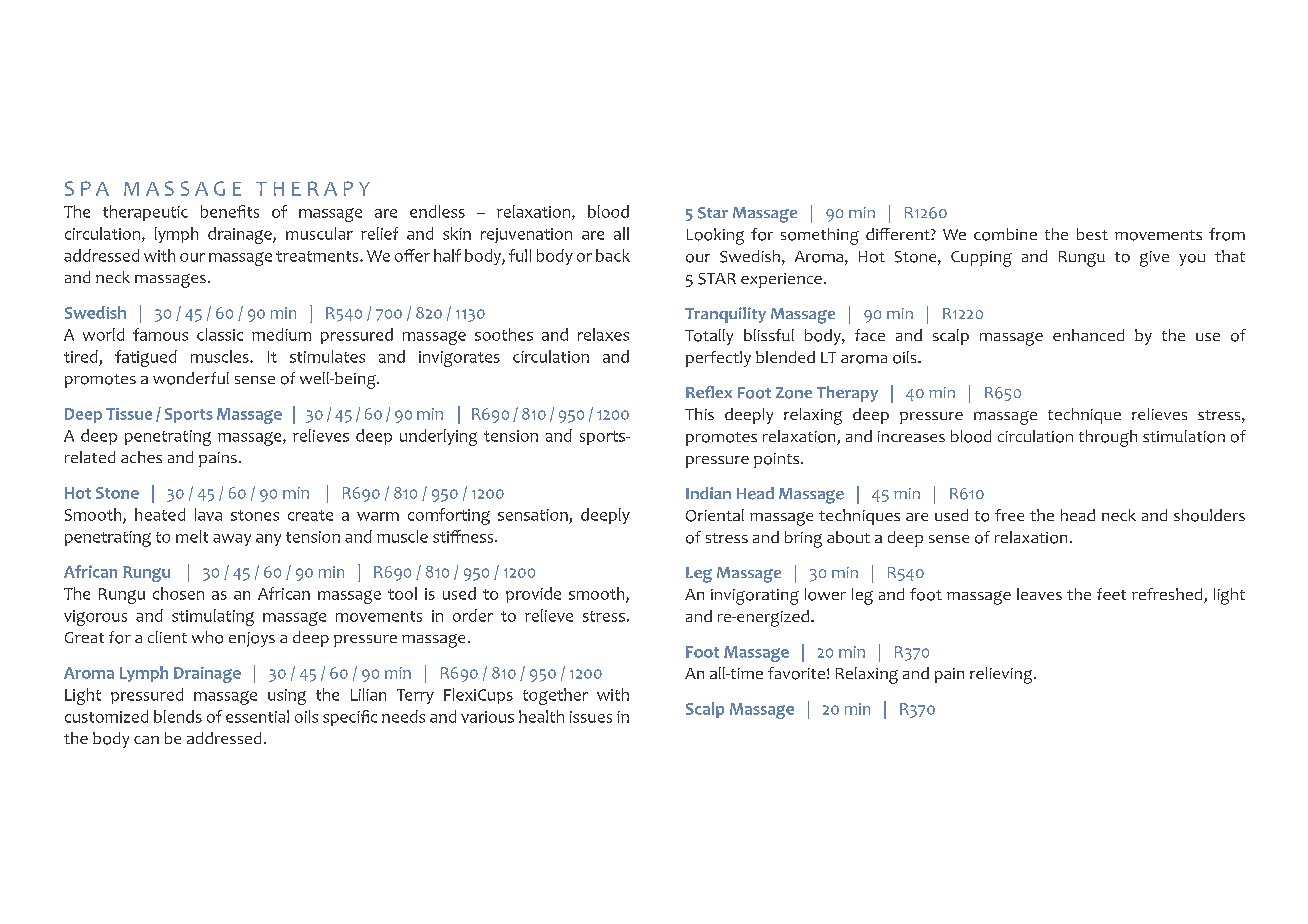  Describe the element at coordinates (230, 211) in the screenshot. I see `benefits` at that location.
